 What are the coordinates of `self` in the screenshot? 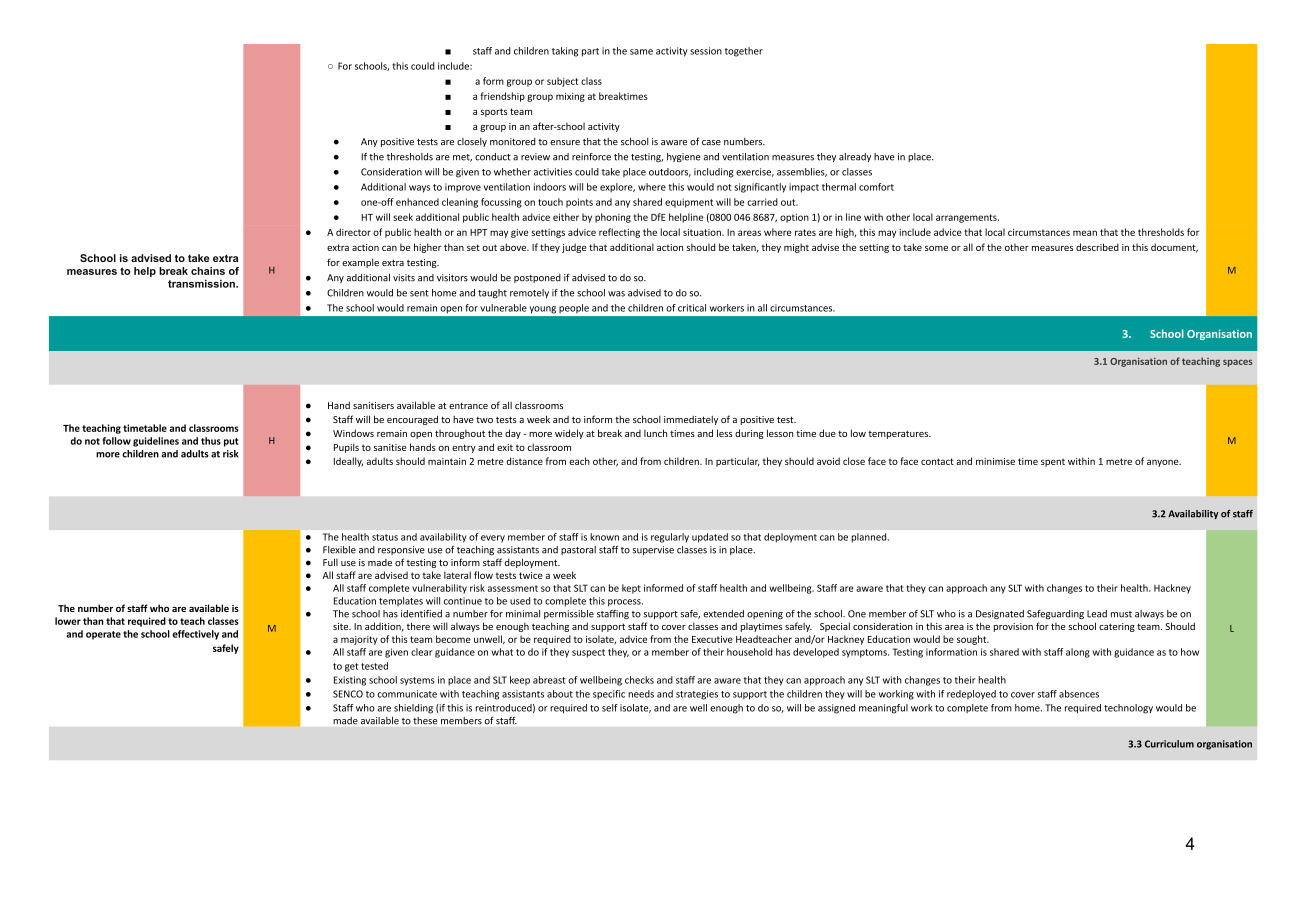 It's located at (610, 708).
